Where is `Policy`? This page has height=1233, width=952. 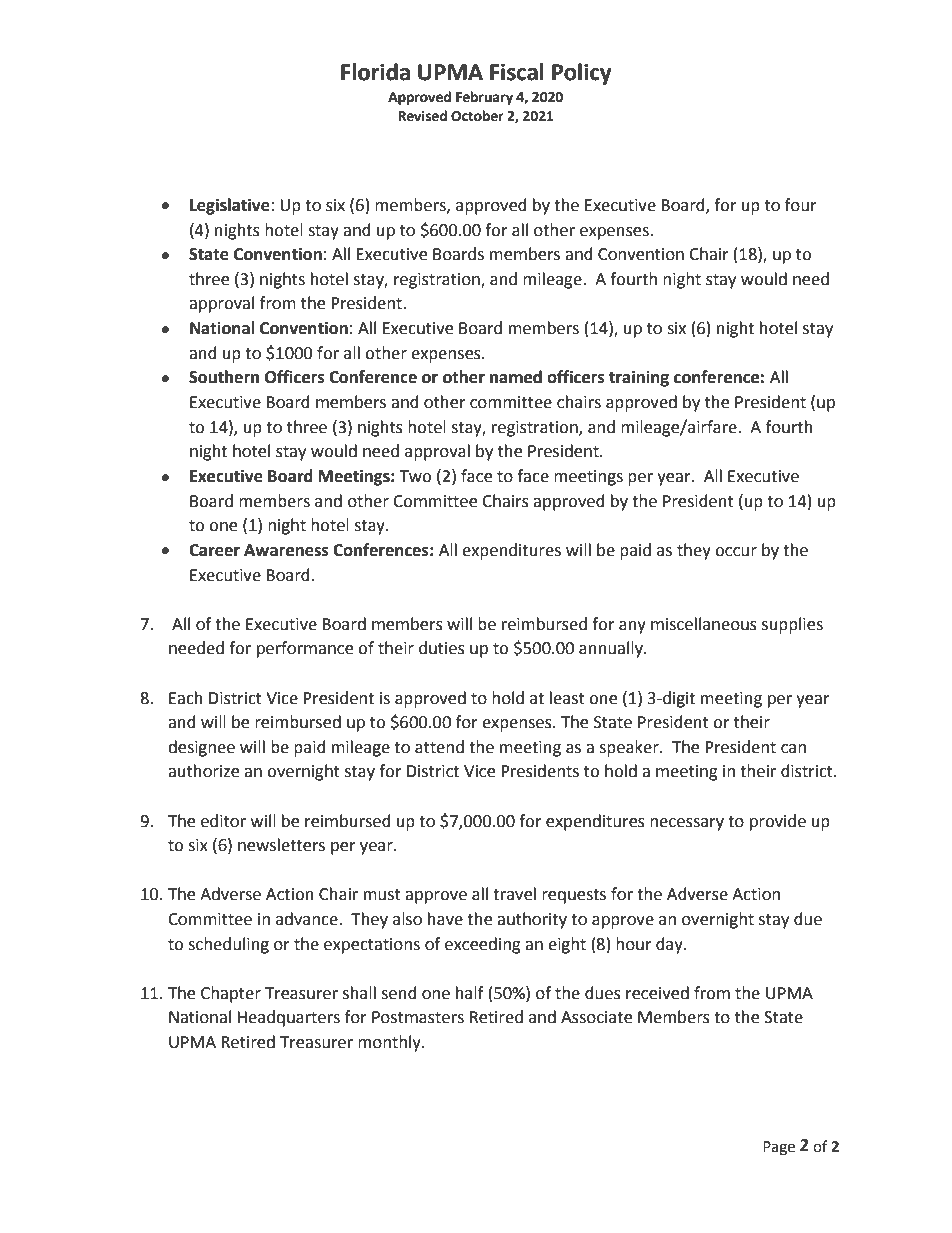
Policy is located at coordinates (581, 74).
